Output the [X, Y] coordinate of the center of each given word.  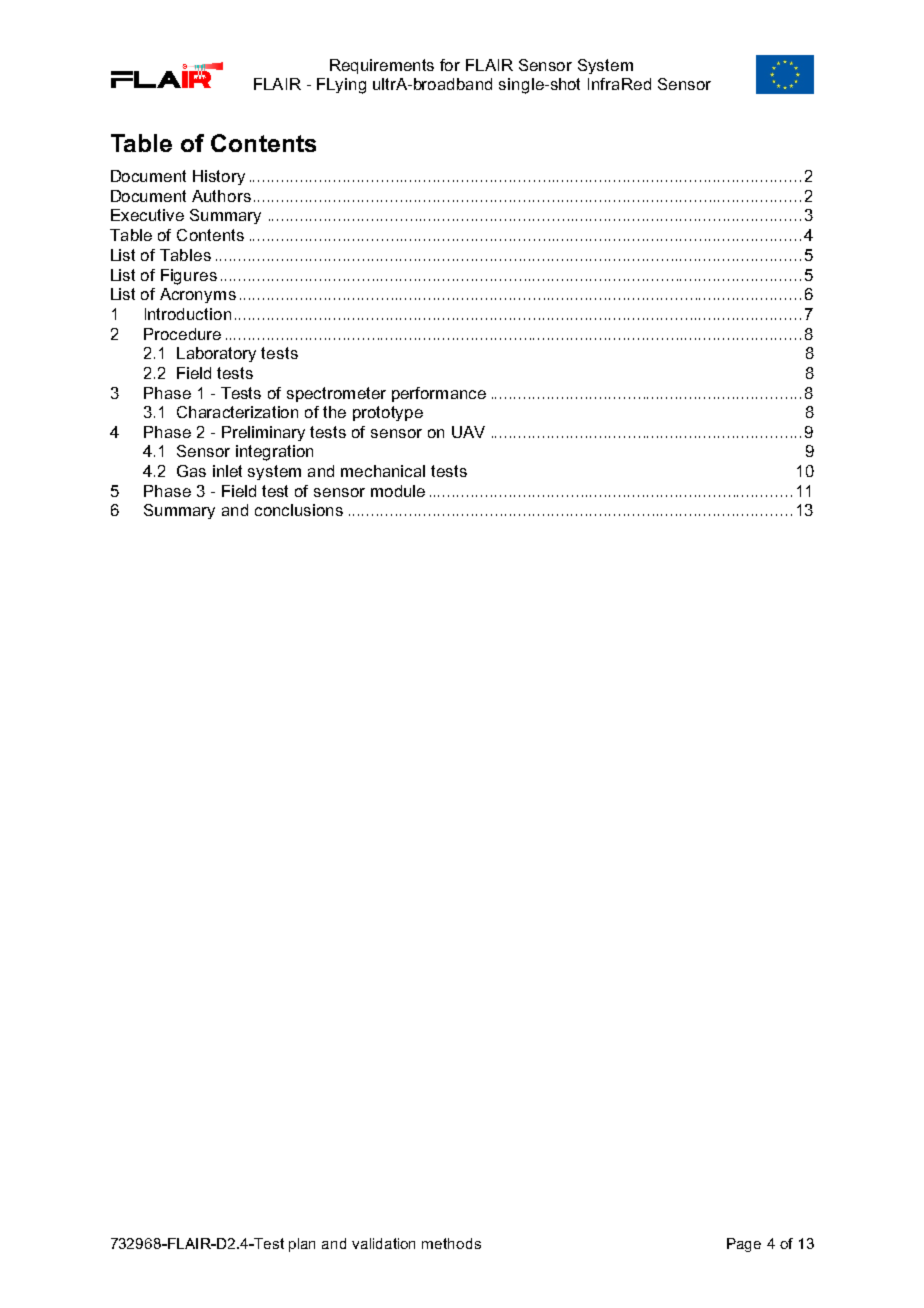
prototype [388, 413]
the [334, 412]
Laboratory [216, 354]
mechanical [383, 471]
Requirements [382, 66]
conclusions [299, 510]
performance [439, 394]
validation [383, 1243]
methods [451, 1243]
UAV [468, 432]
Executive [147, 215]
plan [302, 1245]
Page [744, 1245]
